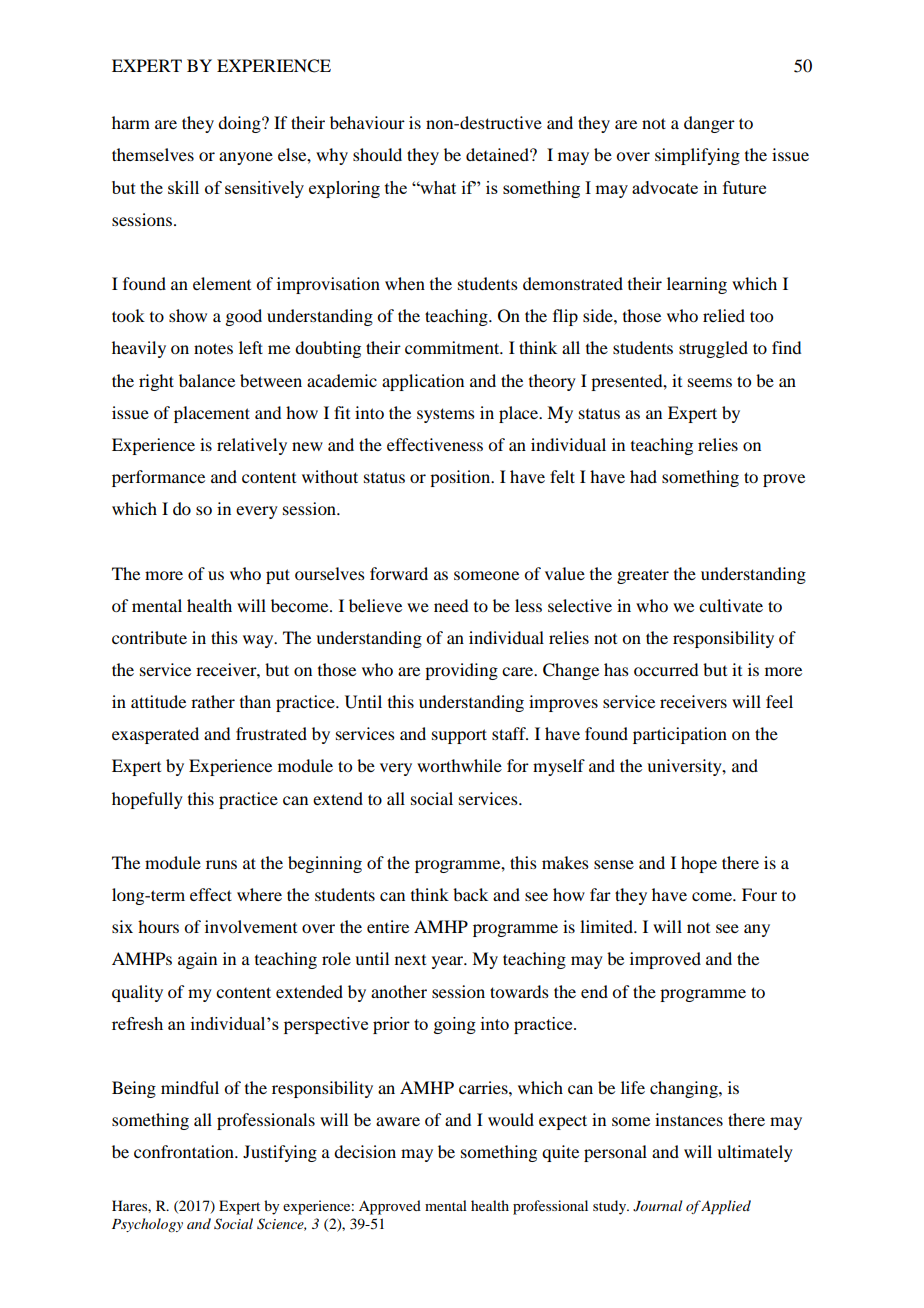 The width and height of the screenshot is (924, 1308). What do you see at coordinates (470, 894) in the screenshot?
I see `back` at bounding box center [470, 894].
